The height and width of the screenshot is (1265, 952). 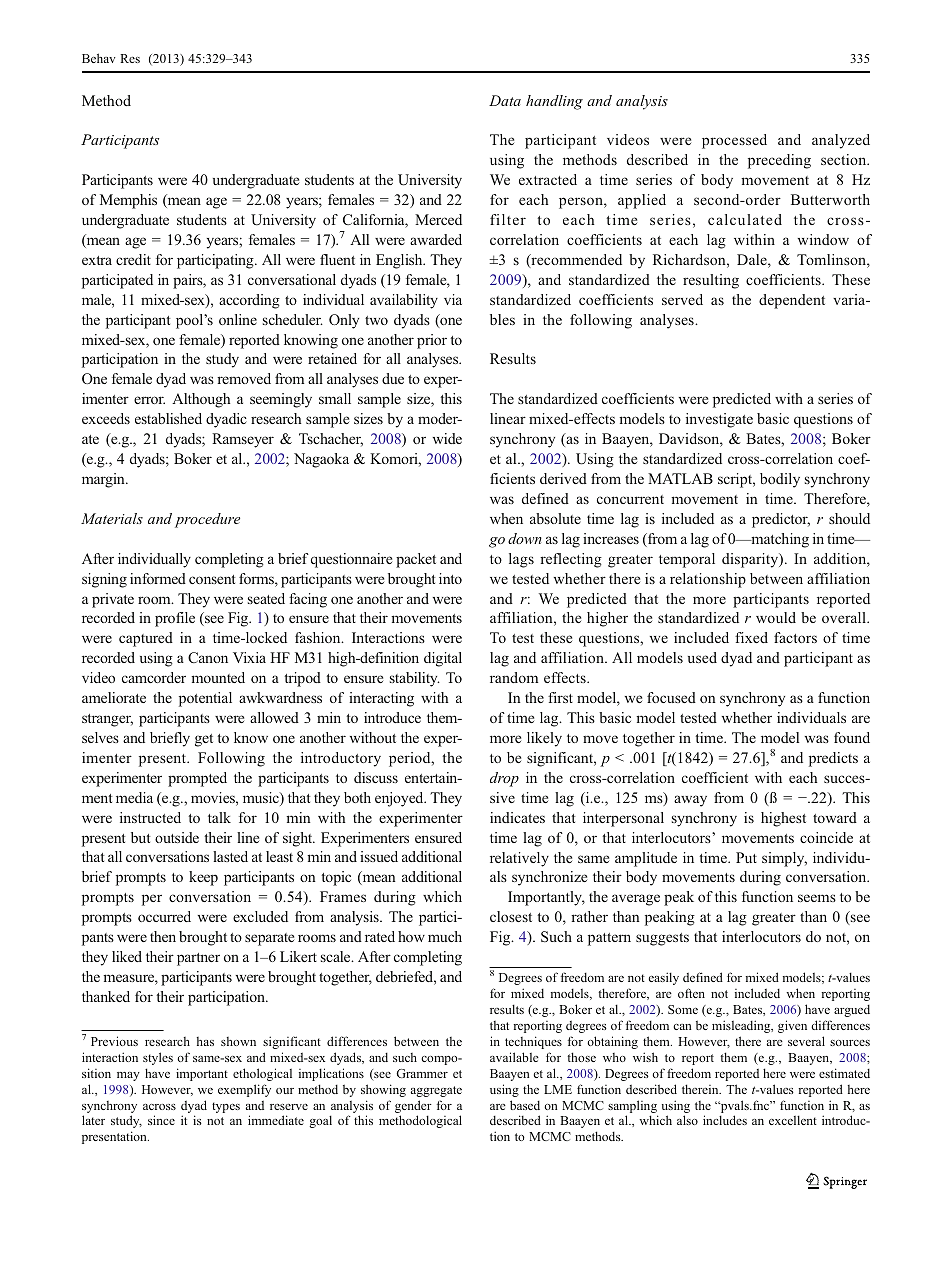 I want to click on outside, so click(x=177, y=837).
